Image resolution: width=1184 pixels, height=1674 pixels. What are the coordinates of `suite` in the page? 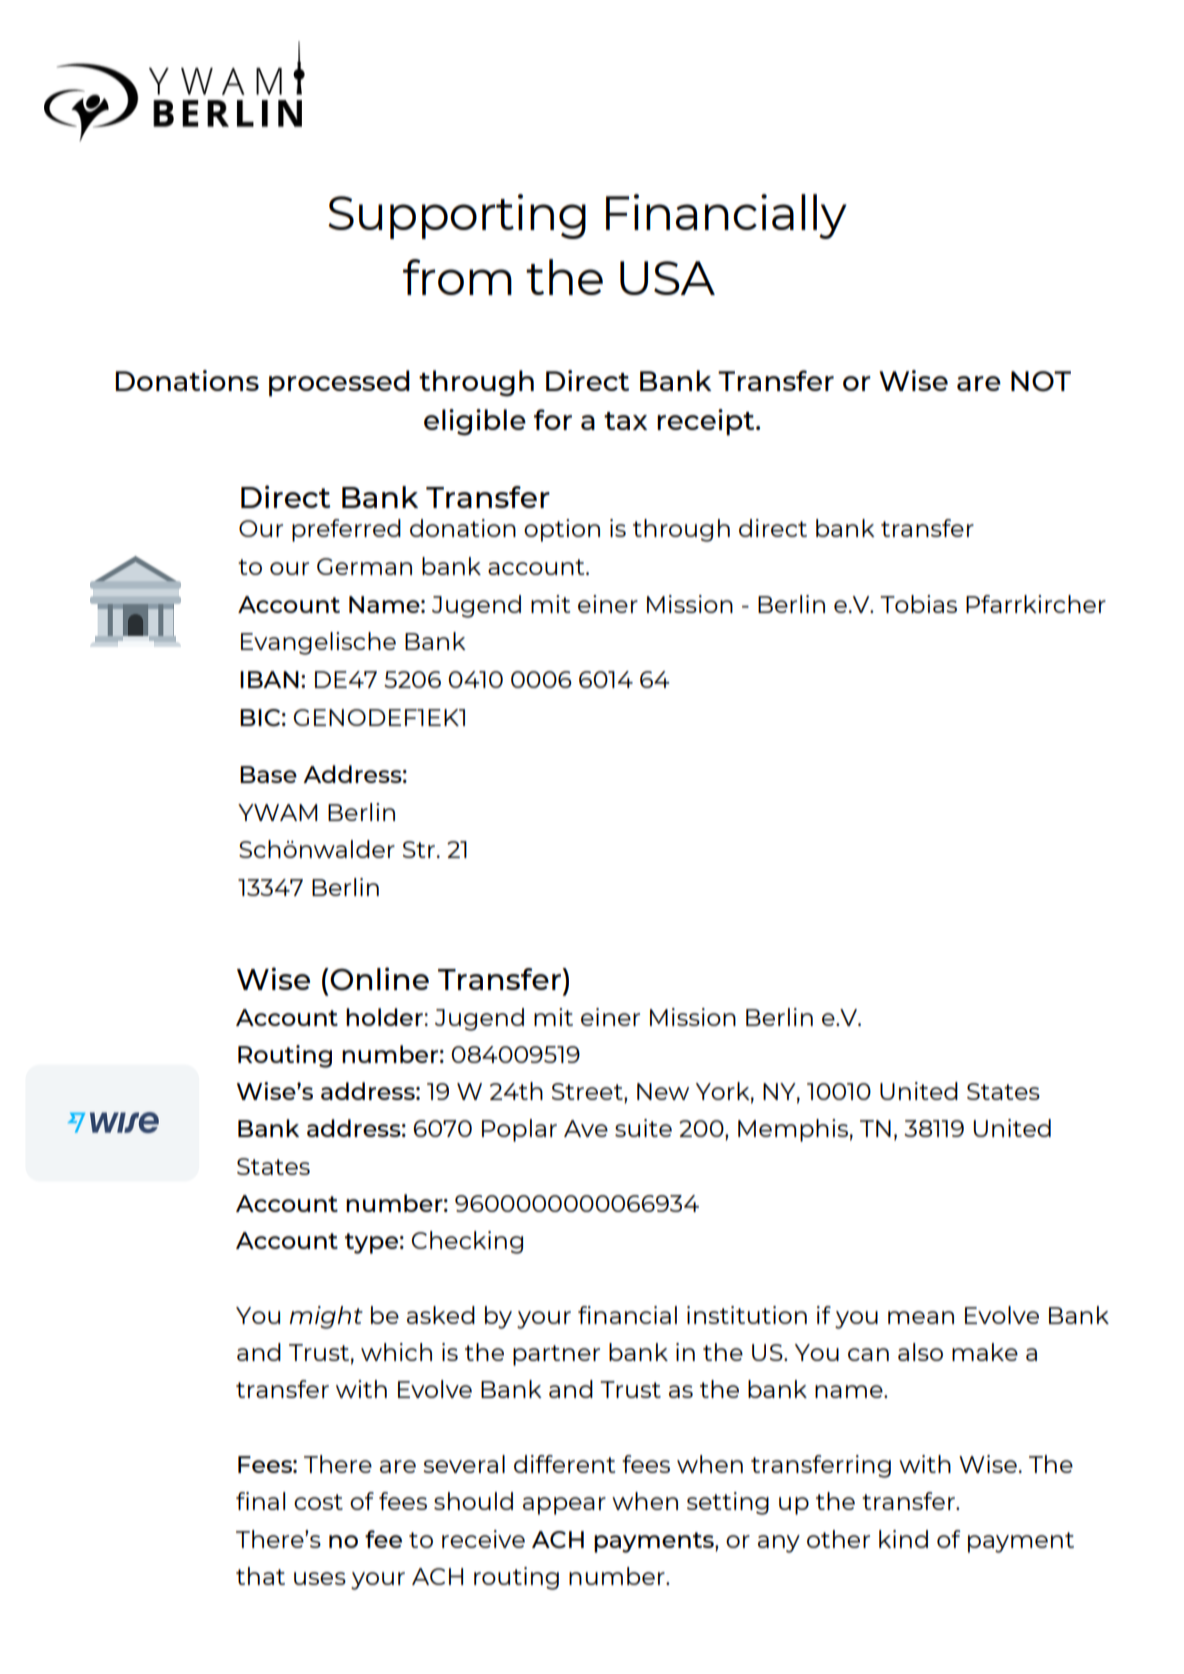 It's located at (643, 1128).
